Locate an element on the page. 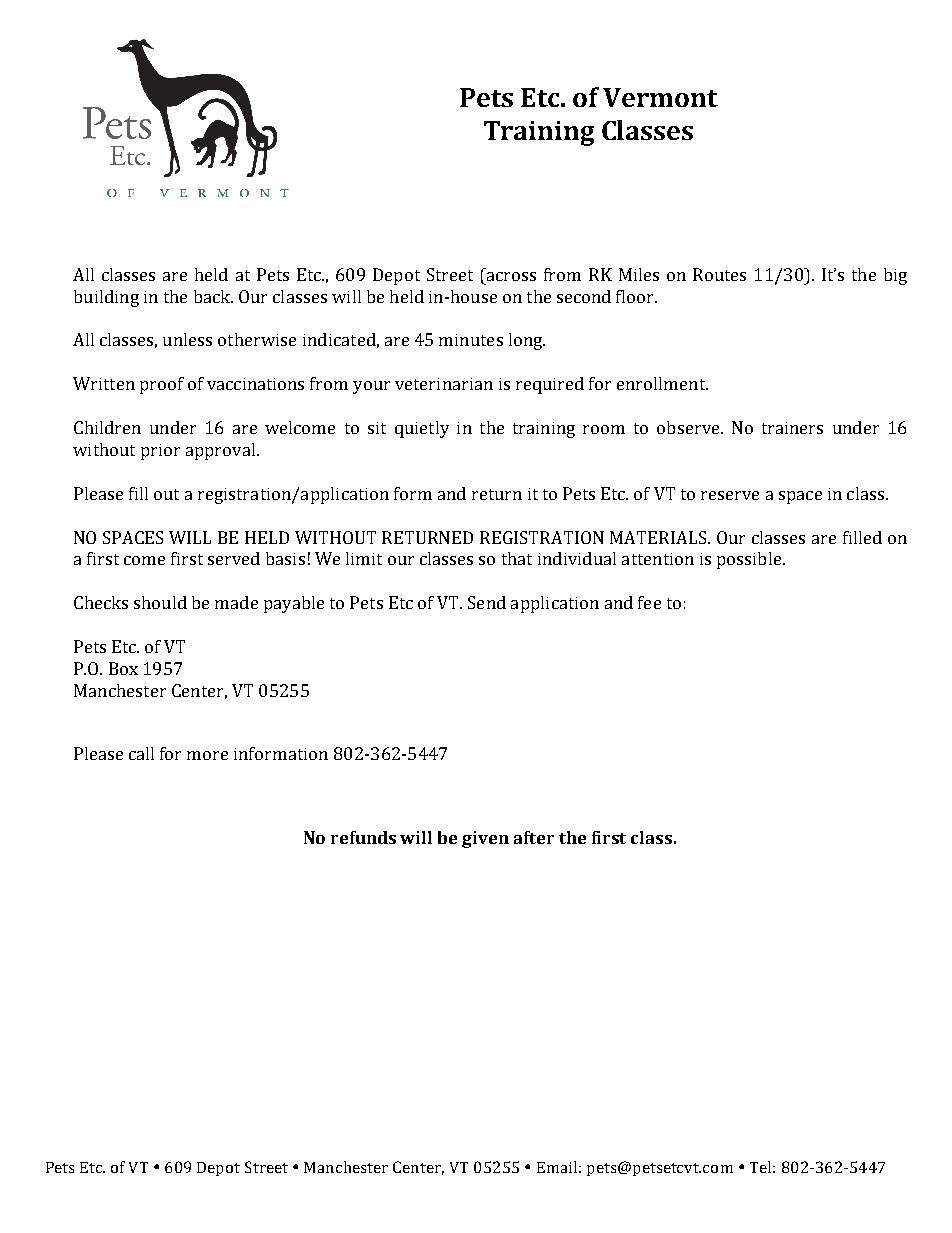  back is located at coordinates (213, 296).
